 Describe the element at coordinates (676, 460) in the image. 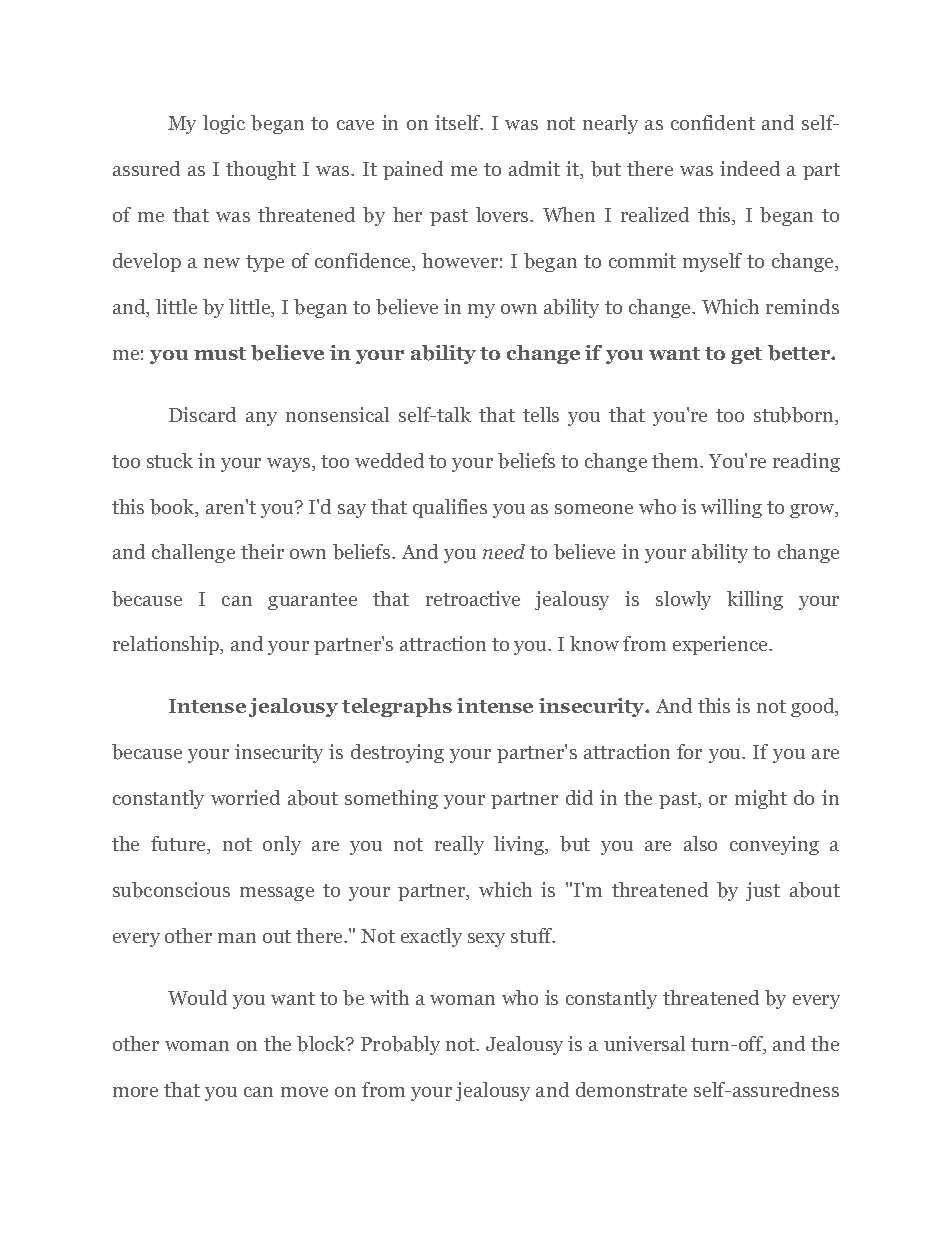

I see `them` at that location.
